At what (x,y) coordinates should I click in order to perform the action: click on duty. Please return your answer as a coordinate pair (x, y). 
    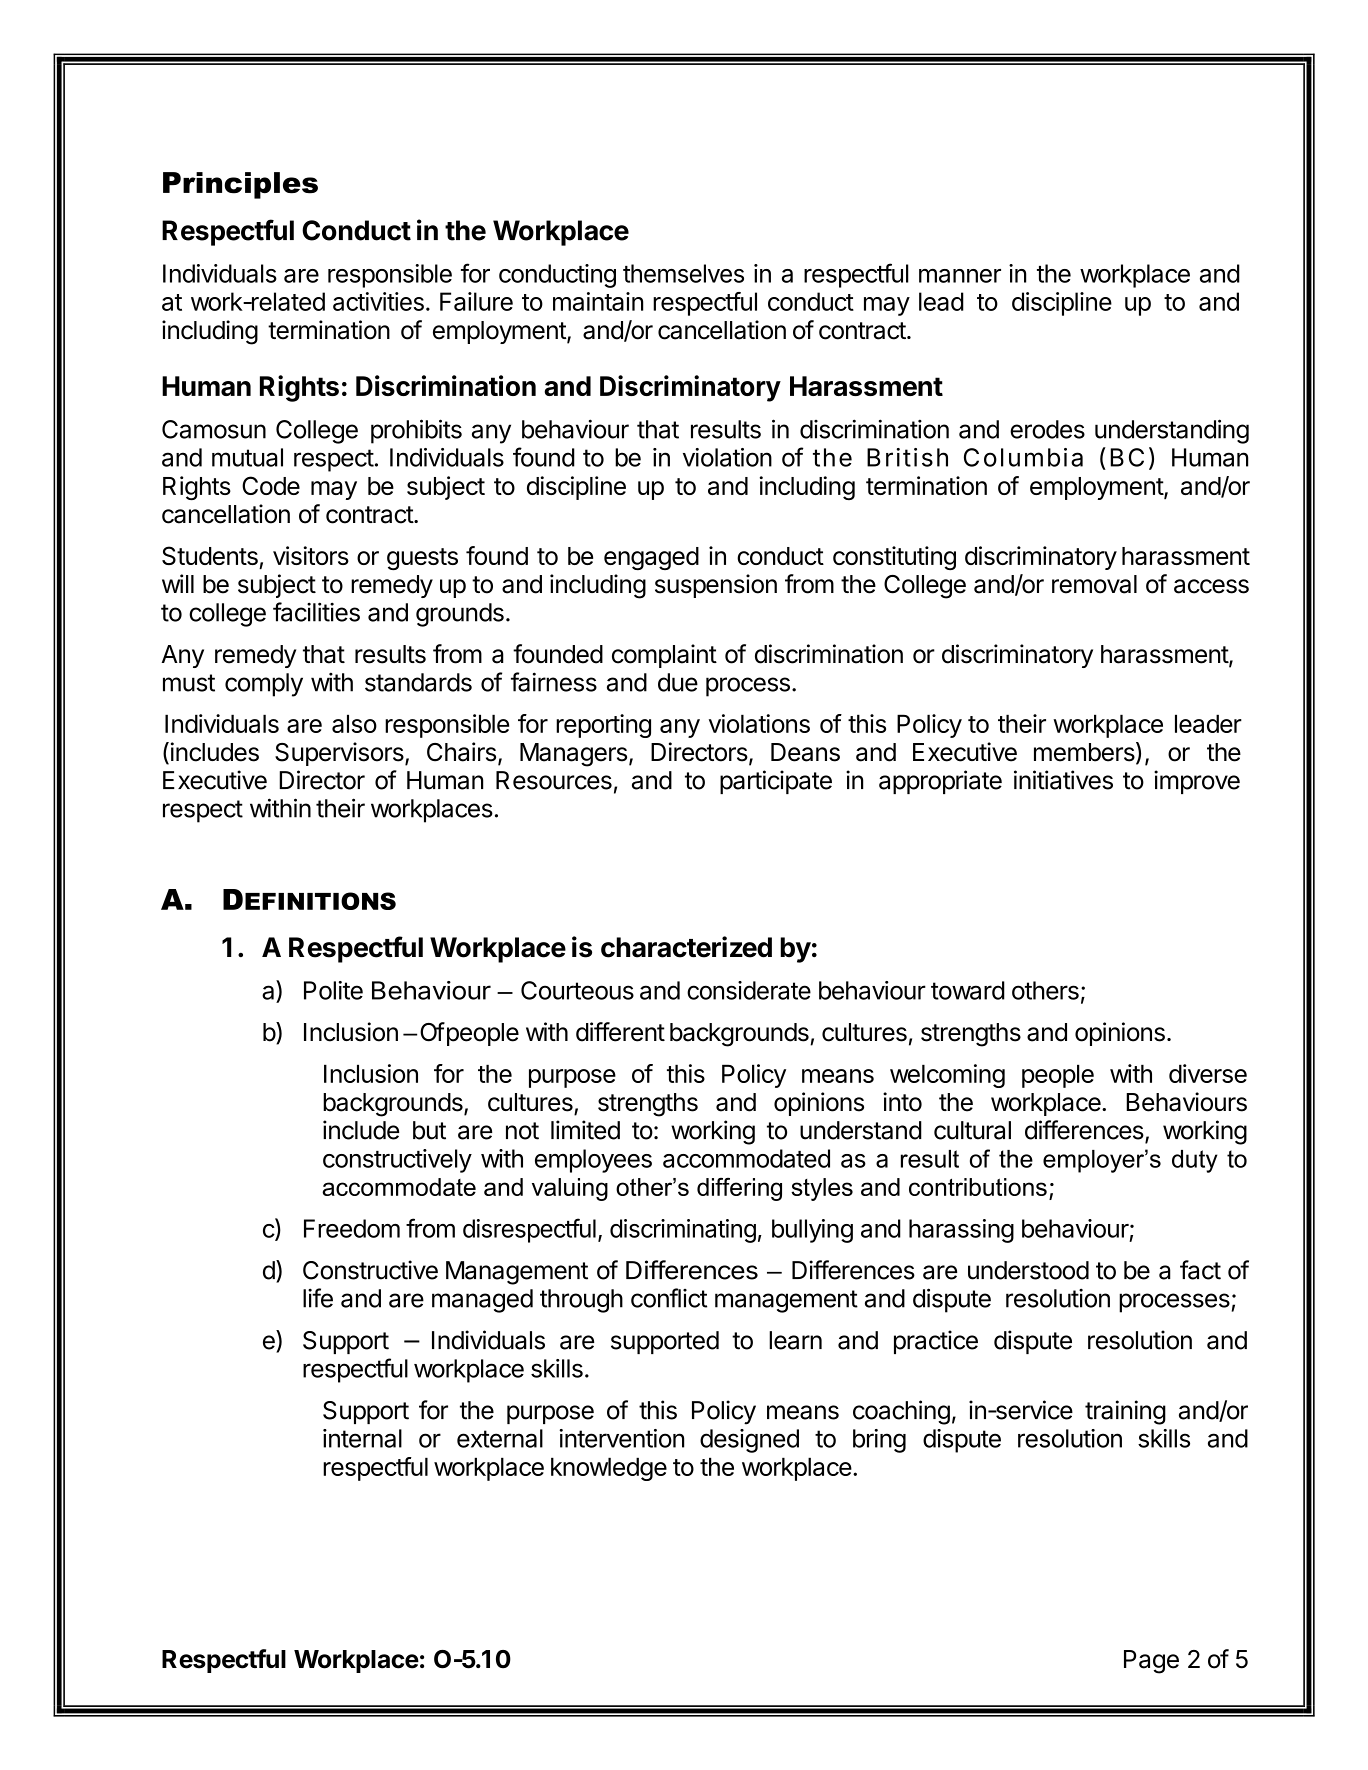
    Looking at the image, I should click on (1195, 1161).
